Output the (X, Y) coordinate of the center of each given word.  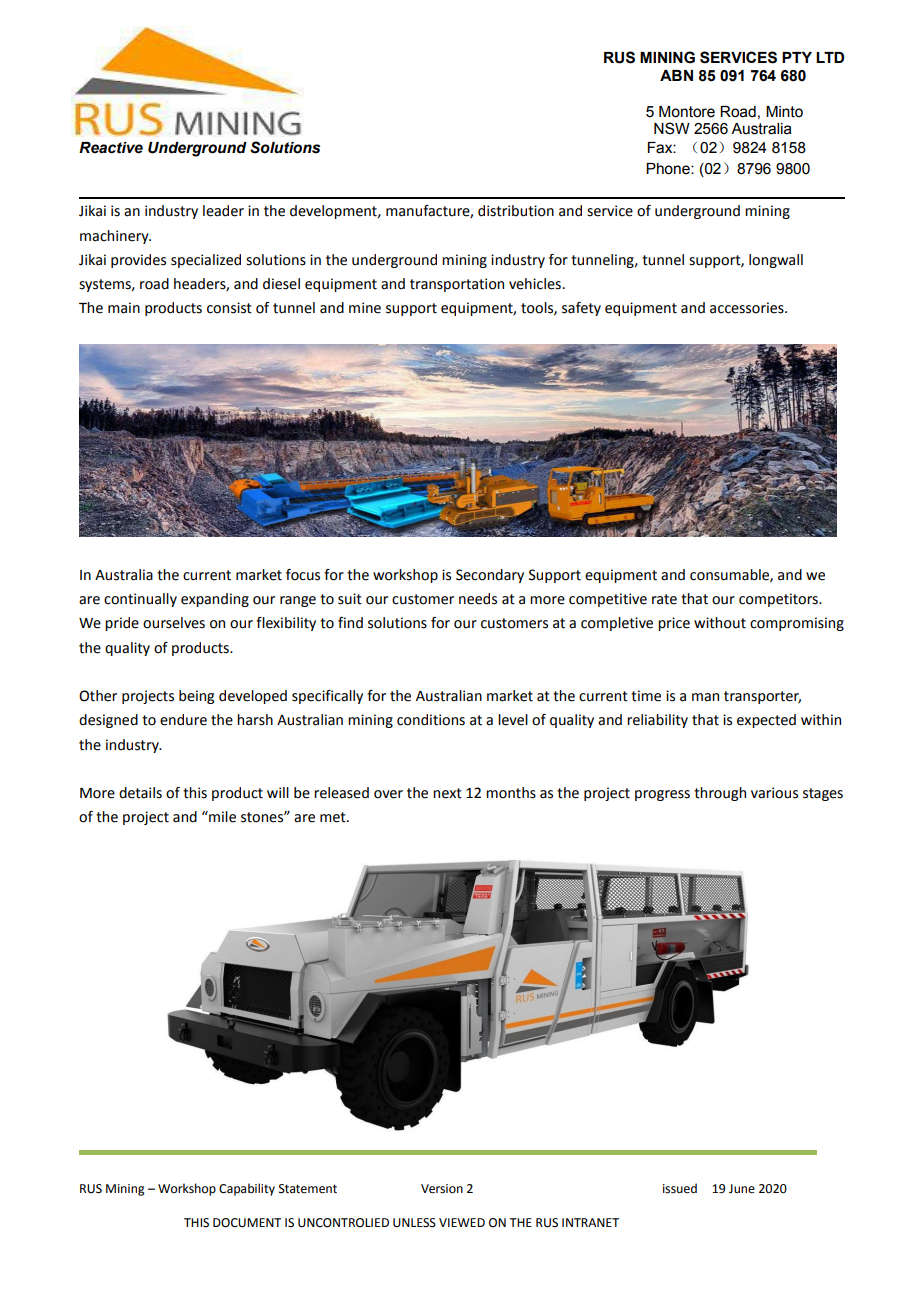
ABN (676, 75)
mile (221, 817)
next (447, 793)
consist (229, 308)
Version (442, 1189)
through (720, 794)
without (720, 623)
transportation (457, 285)
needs (478, 599)
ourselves (174, 623)
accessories (748, 308)
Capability (247, 1189)
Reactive (111, 148)
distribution (516, 211)
